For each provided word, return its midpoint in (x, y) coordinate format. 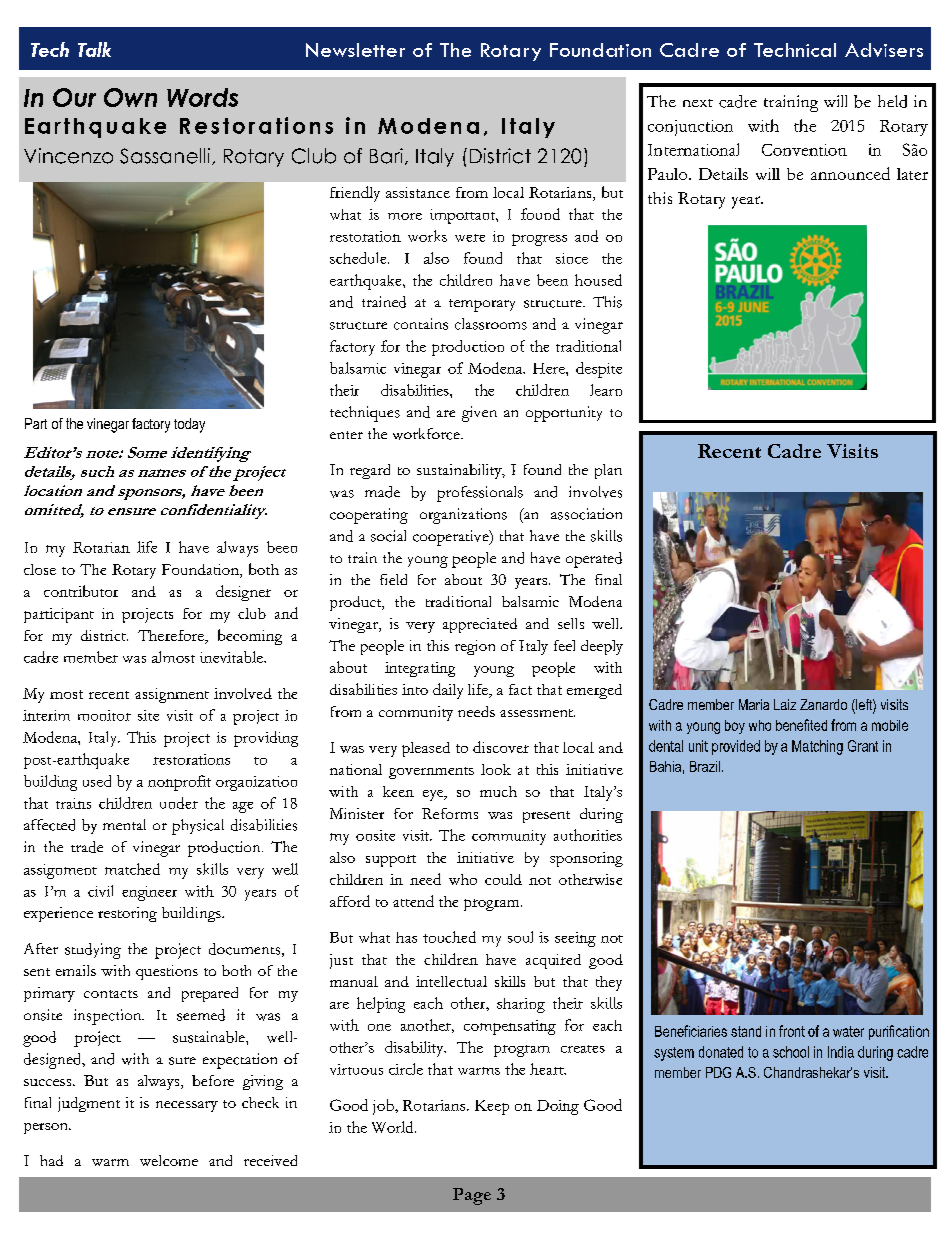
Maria (754, 704)
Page (472, 1196)
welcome (169, 1160)
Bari (386, 156)
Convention (804, 150)
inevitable (232, 657)
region (475, 647)
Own (130, 97)
